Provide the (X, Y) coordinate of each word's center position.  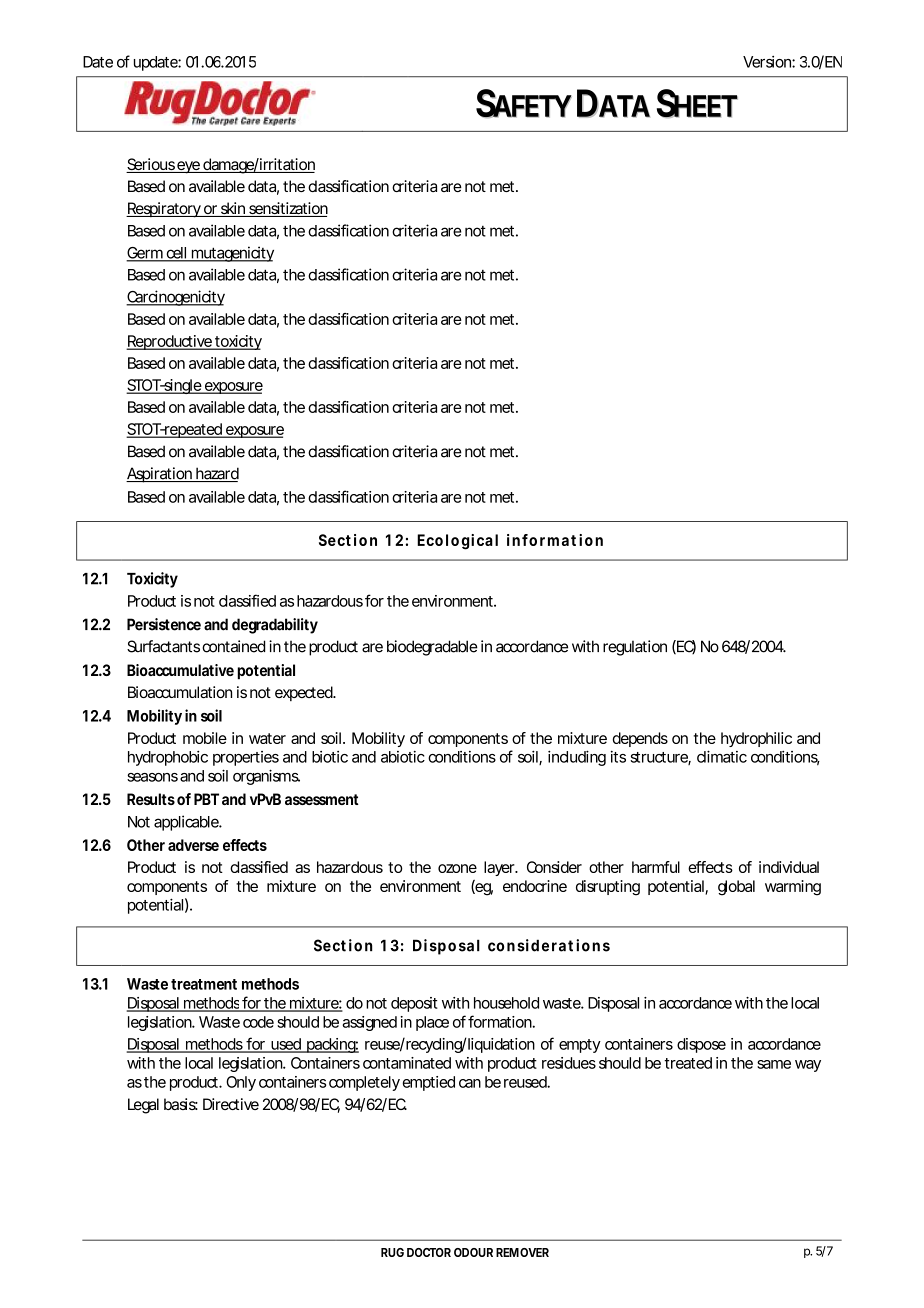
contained (233, 646)
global (736, 888)
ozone (457, 868)
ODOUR (473, 1252)
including (577, 758)
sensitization (287, 209)
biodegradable (432, 648)
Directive (231, 1104)
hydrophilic (756, 739)
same (774, 1064)
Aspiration (159, 475)
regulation (635, 648)
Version (768, 62)
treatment (204, 984)
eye (188, 167)
